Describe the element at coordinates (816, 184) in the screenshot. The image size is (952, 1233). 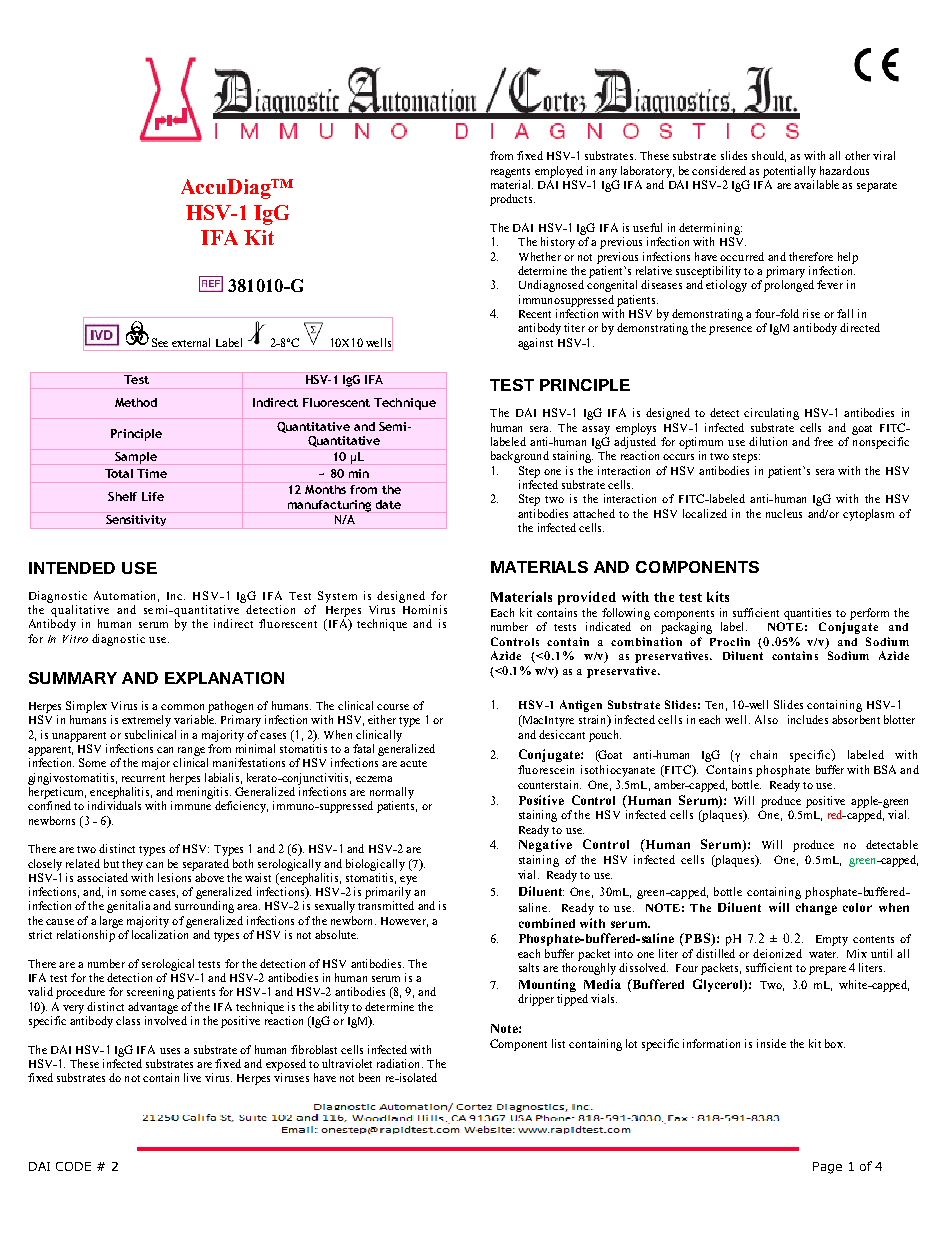
I see `available` at that location.
